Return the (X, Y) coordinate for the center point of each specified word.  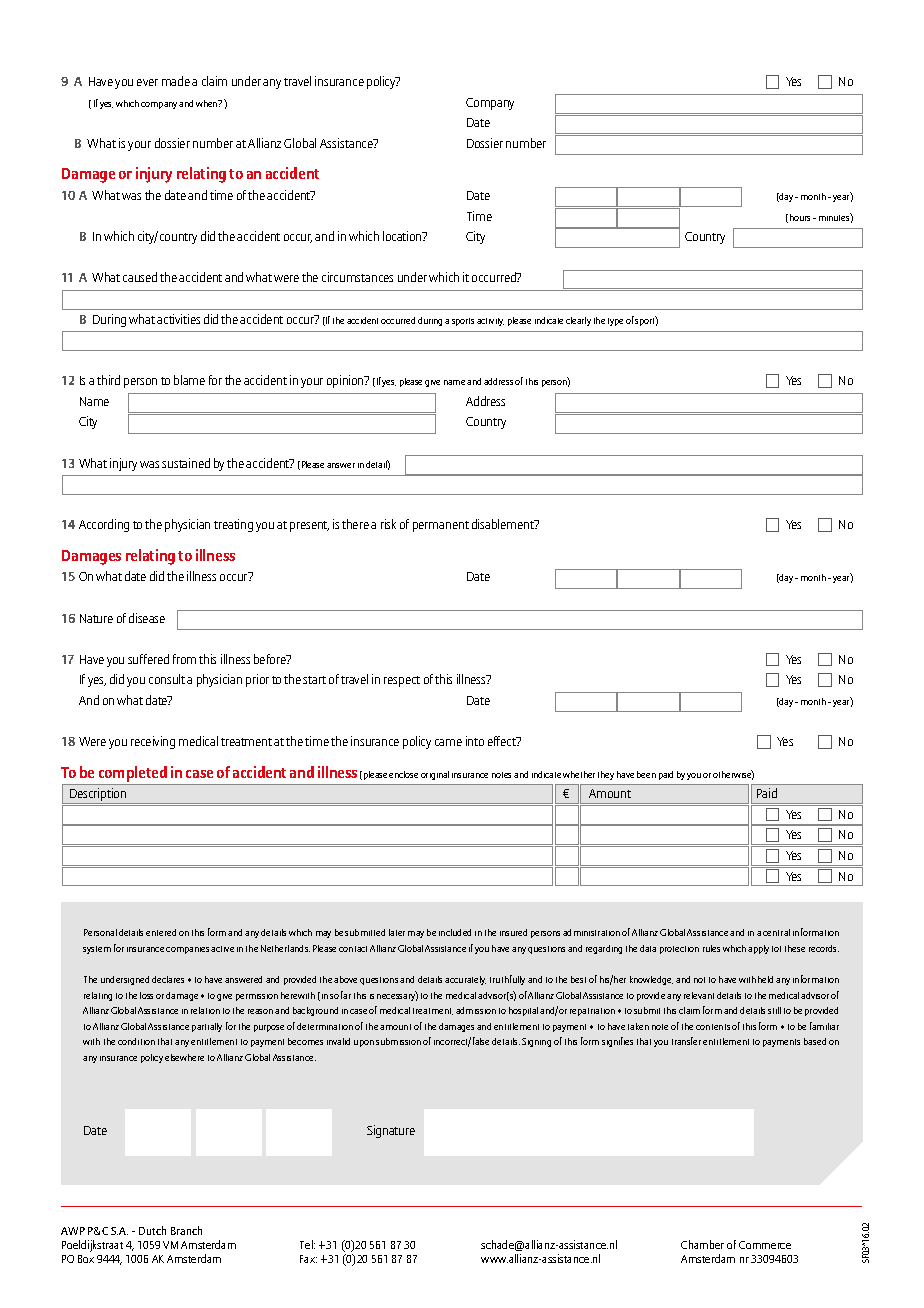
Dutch (152, 1230)
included (455, 932)
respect (402, 681)
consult (167, 679)
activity (490, 322)
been (646, 774)
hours (800, 217)
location (403, 236)
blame (189, 380)
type (615, 322)
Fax (308, 1259)
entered (161, 932)
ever (147, 82)
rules (711, 948)
